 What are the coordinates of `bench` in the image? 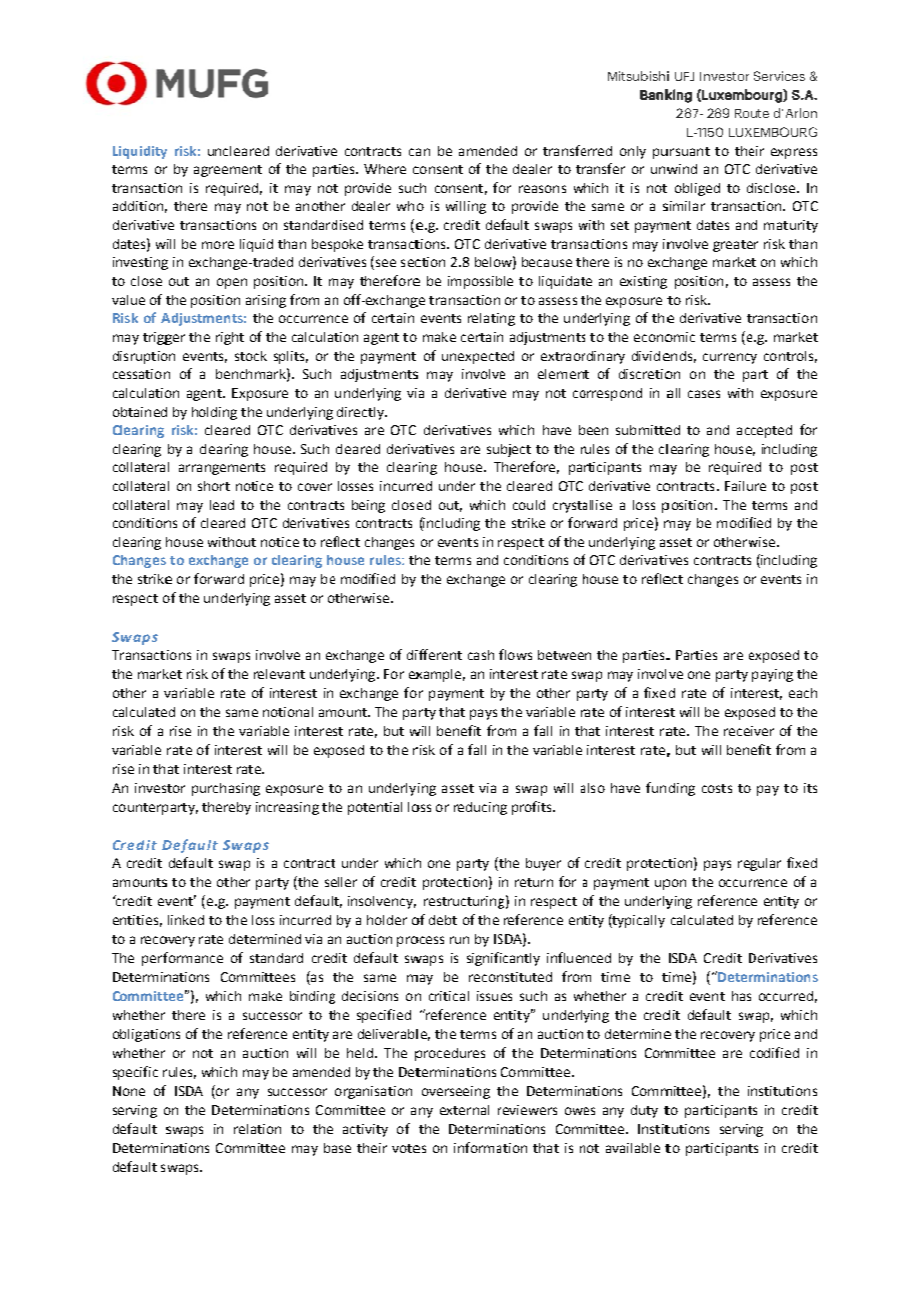 It's located at (234, 374).
